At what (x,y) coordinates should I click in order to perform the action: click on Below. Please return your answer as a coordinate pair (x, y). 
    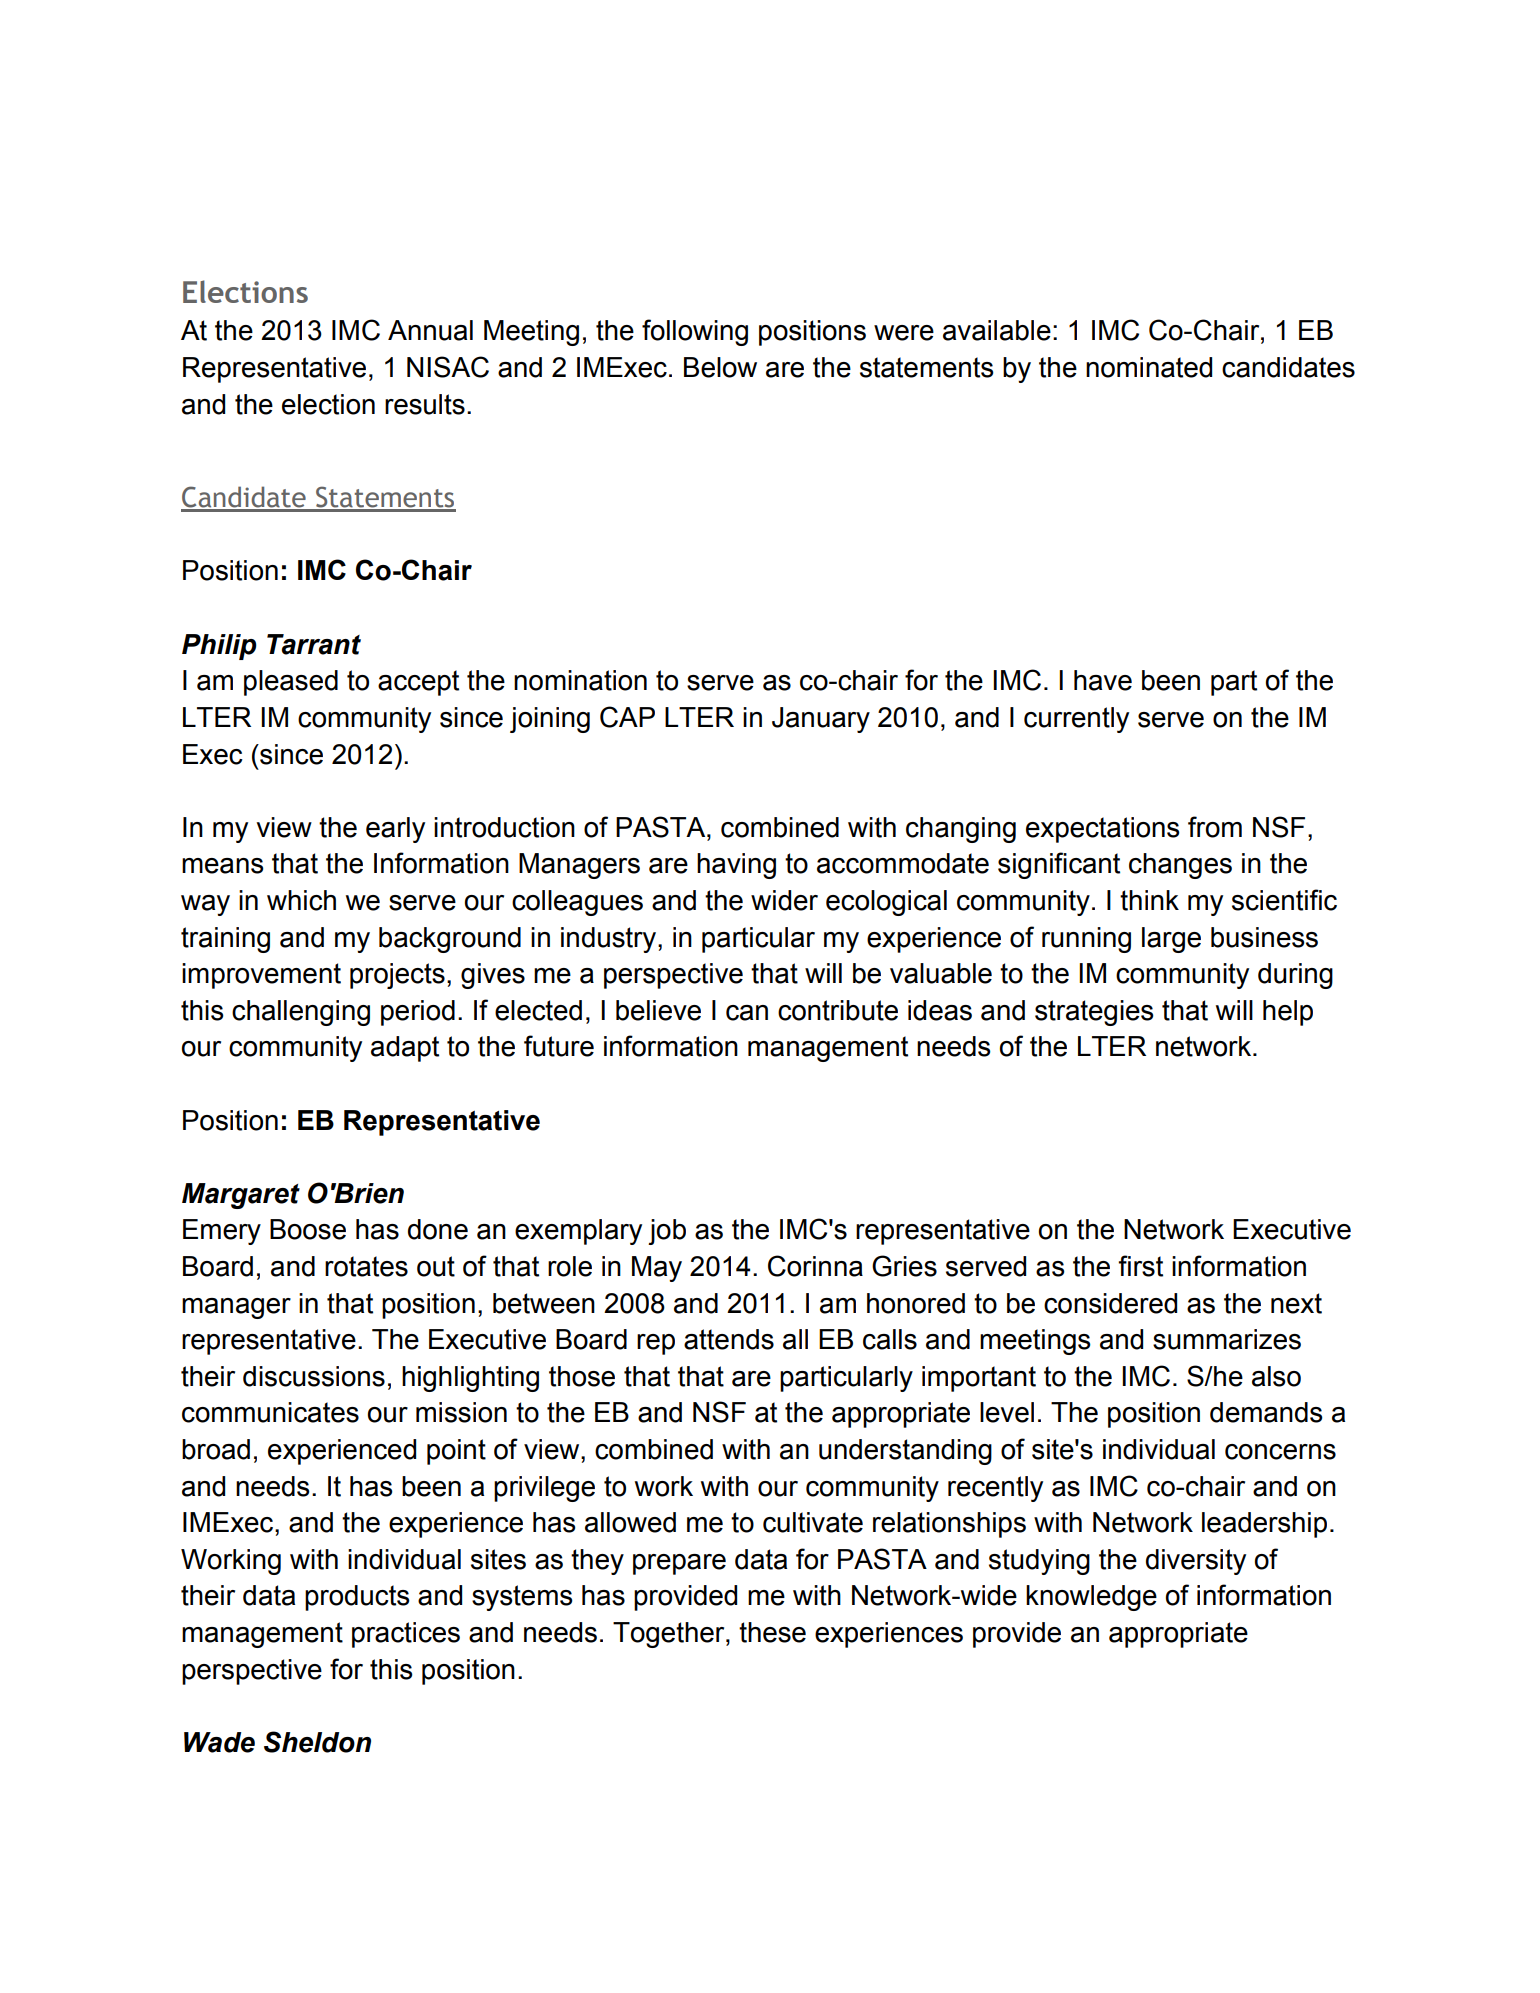
    Looking at the image, I should click on (720, 367).
